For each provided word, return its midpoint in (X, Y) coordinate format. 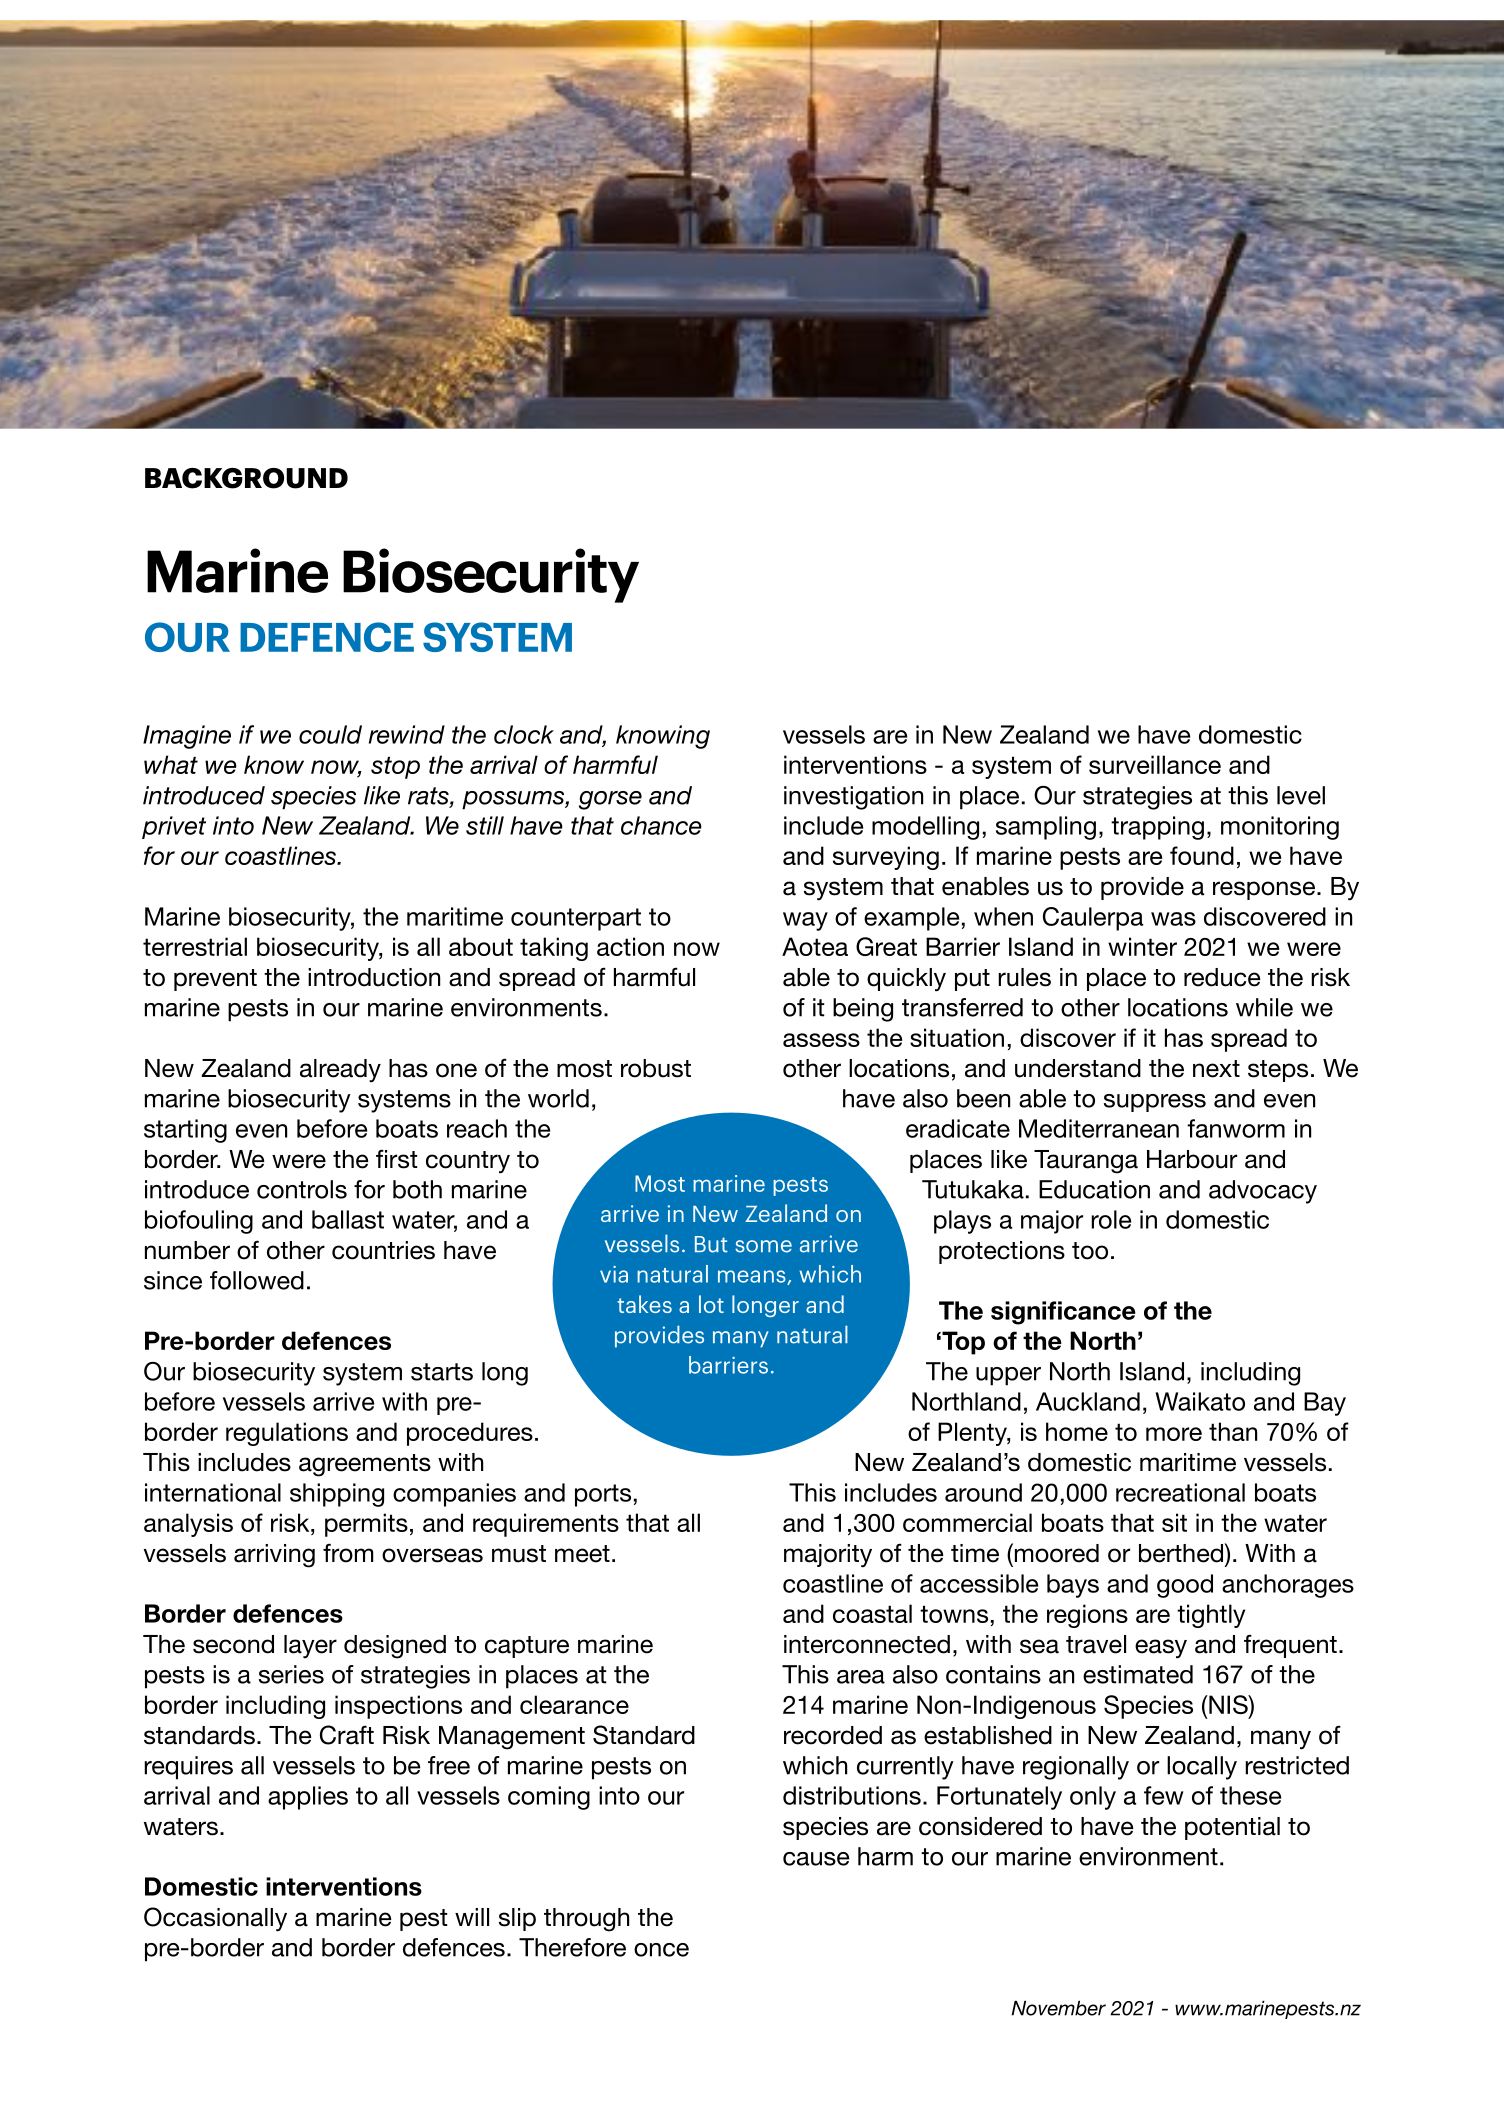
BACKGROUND (246, 478)
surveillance (1155, 764)
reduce (1222, 977)
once (661, 1950)
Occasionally (215, 1919)
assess (821, 1040)
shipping (337, 1495)
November (1058, 2008)
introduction (374, 977)
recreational (1180, 1492)
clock (524, 734)
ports (603, 1495)
